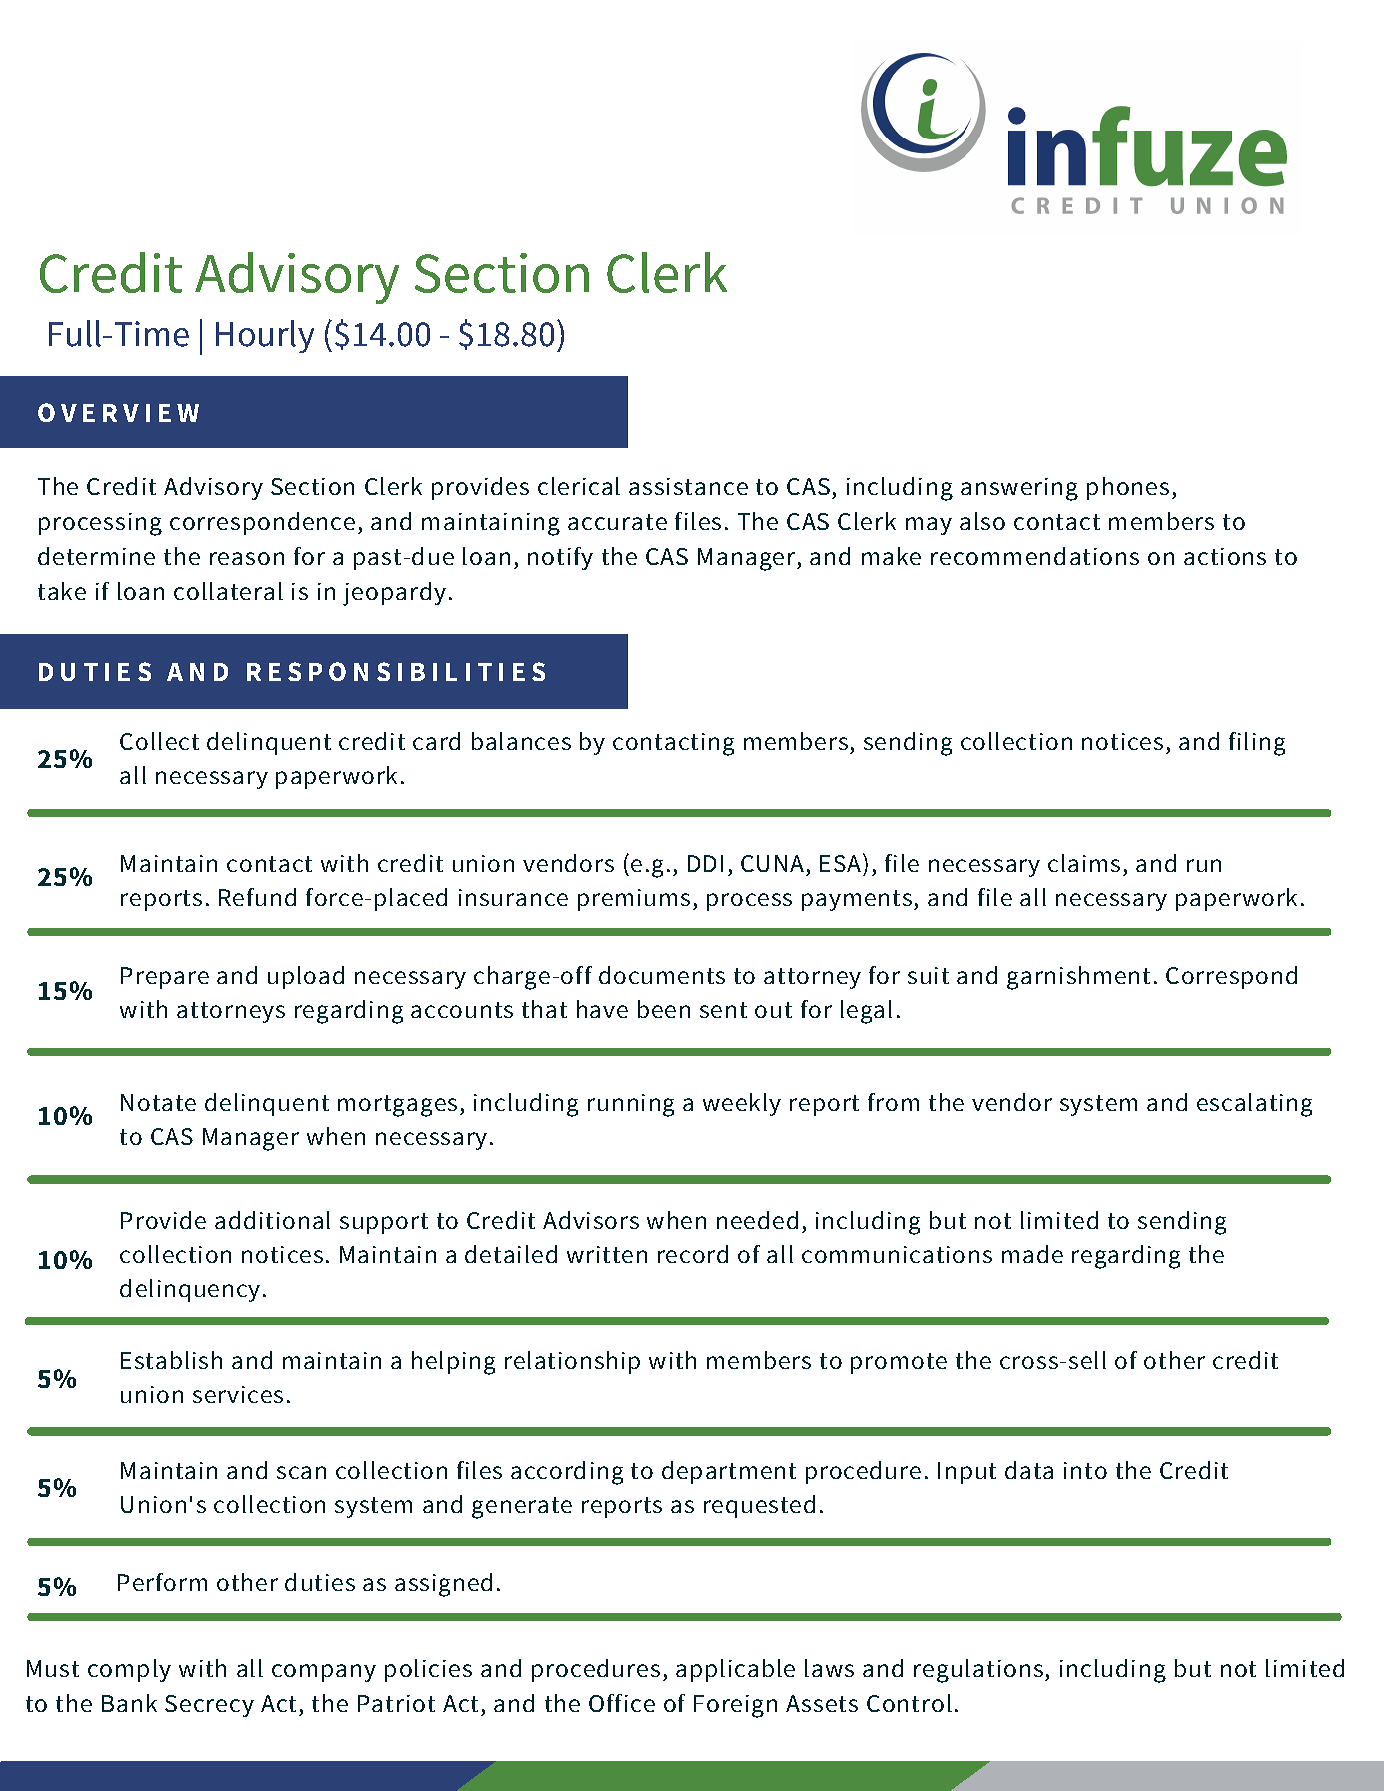  What do you see at coordinates (165, 978) in the page?
I see `Prepare` at bounding box center [165, 978].
